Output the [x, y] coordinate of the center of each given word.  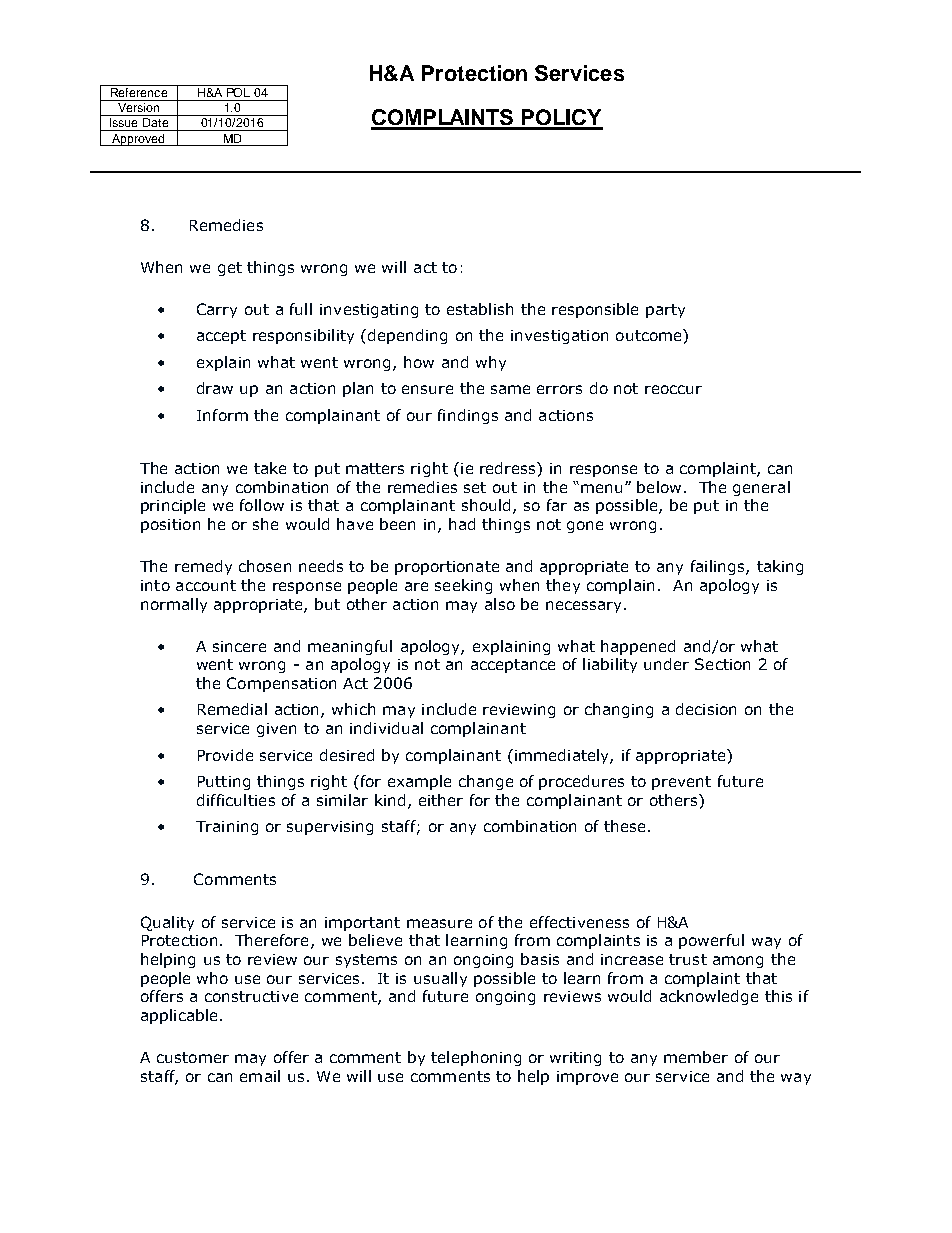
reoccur [673, 389]
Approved [138, 140]
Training [227, 828]
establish [480, 309]
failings [719, 567]
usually [440, 979]
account [206, 585]
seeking [463, 586]
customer [193, 1057]
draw [215, 388]
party [665, 311]
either [441, 800]
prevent [681, 783]
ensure [427, 389]
